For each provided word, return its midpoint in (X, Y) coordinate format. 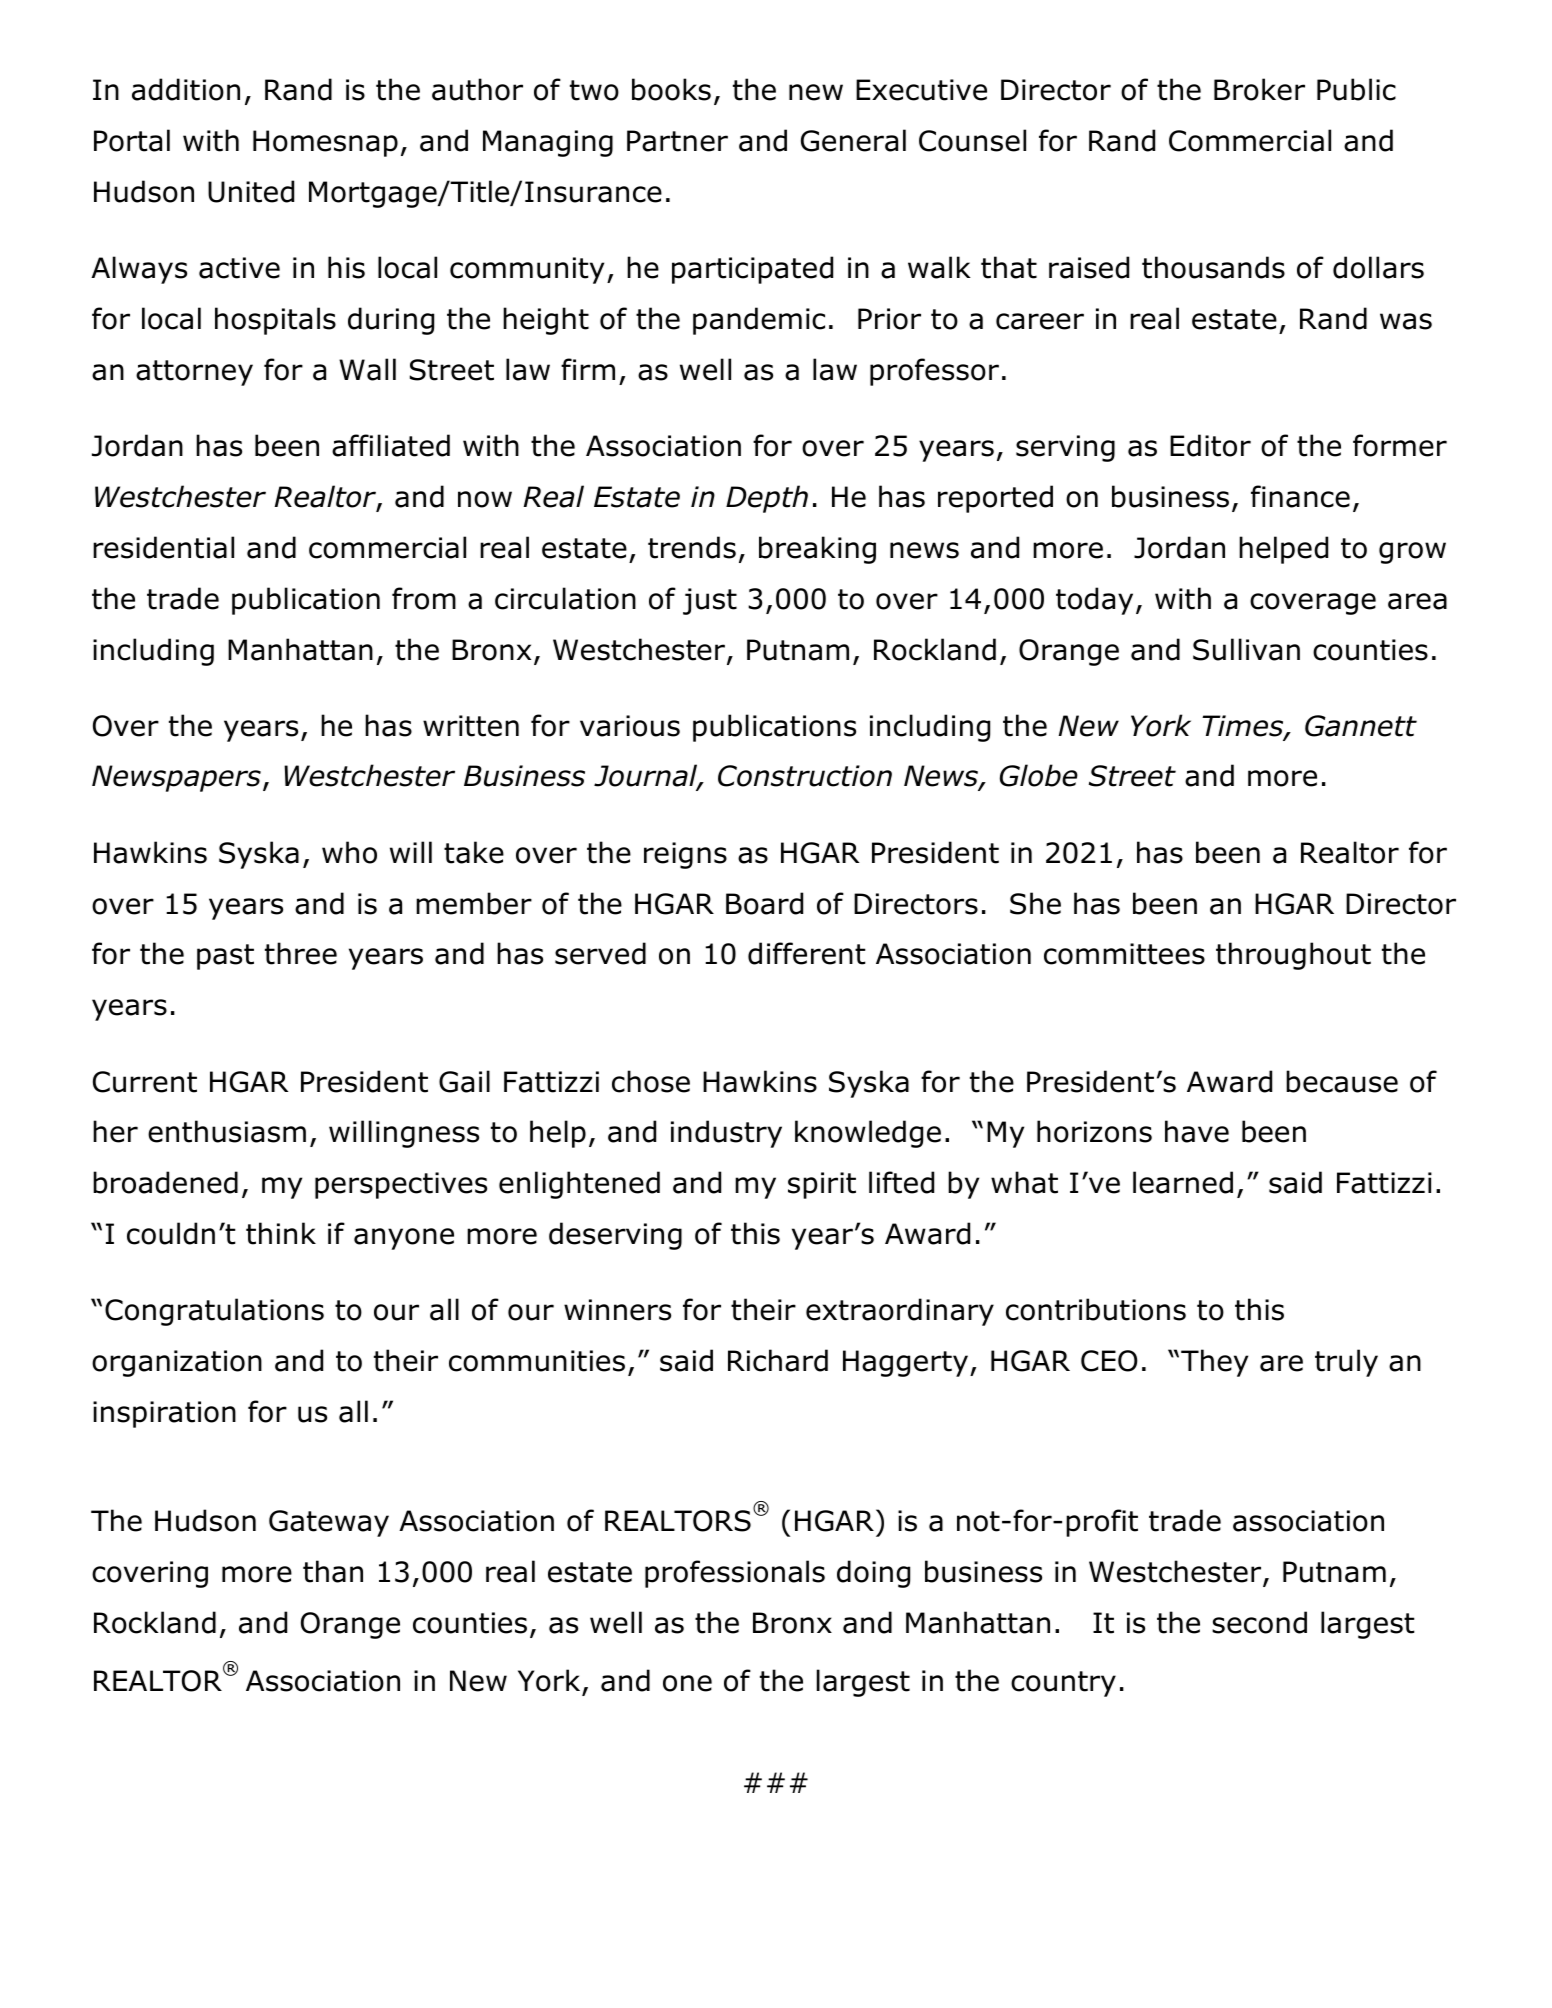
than (333, 1571)
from (424, 598)
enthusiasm (227, 1131)
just (710, 601)
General (853, 140)
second (1259, 1622)
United (251, 191)
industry (726, 1134)
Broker (1259, 89)
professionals (735, 1574)
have (1197, 1131)
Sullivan (1246, 649)
